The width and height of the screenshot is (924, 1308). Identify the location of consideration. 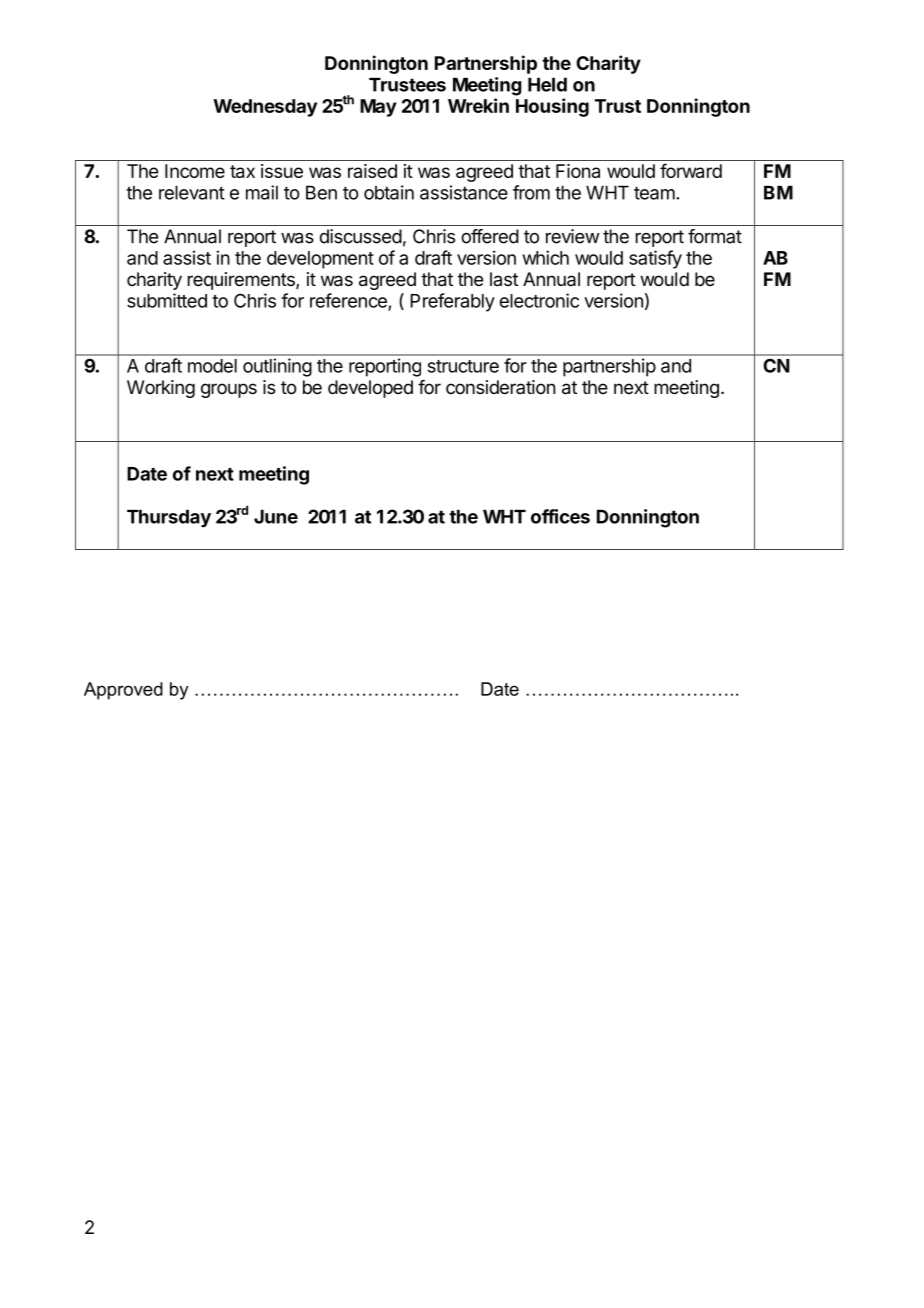
(501, 387).
